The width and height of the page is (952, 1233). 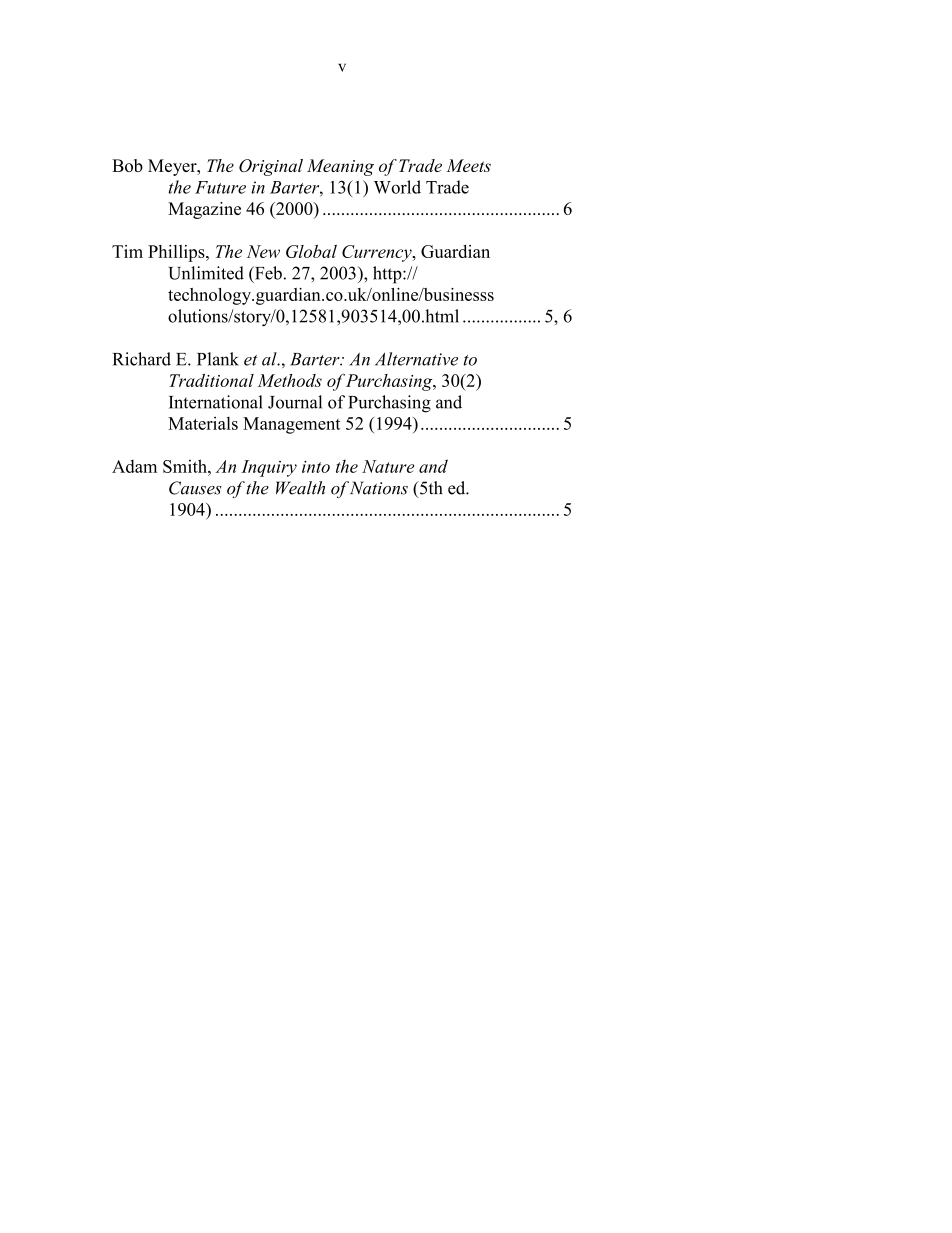 What do you see at coordinates (295, 402) in the page?
I see `Journal` at bounding box center [295, 402].
